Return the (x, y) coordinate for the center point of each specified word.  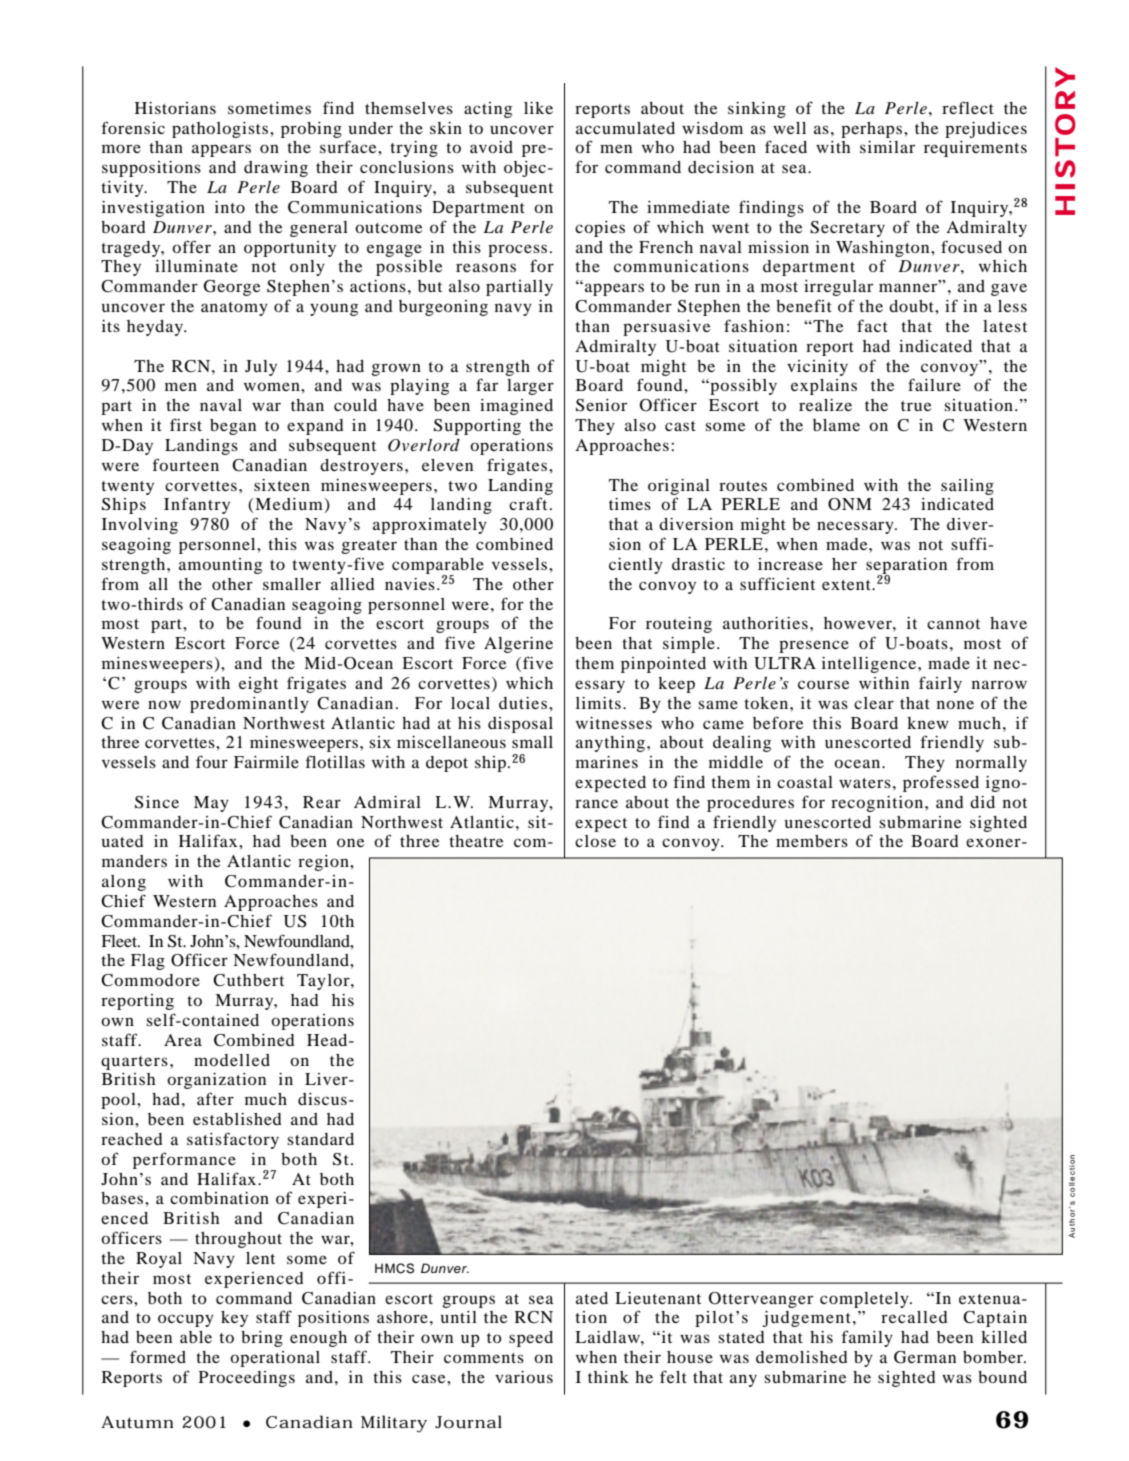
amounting (220, 566)
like (538, 108)
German (925, 1357)
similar (887, 147)
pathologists (221, 130)
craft (528, 503)
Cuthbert (248, 980)
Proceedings (247, 1379)
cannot (953, 624)
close (595, 841)
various (524, 1377)
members (812, 841)
